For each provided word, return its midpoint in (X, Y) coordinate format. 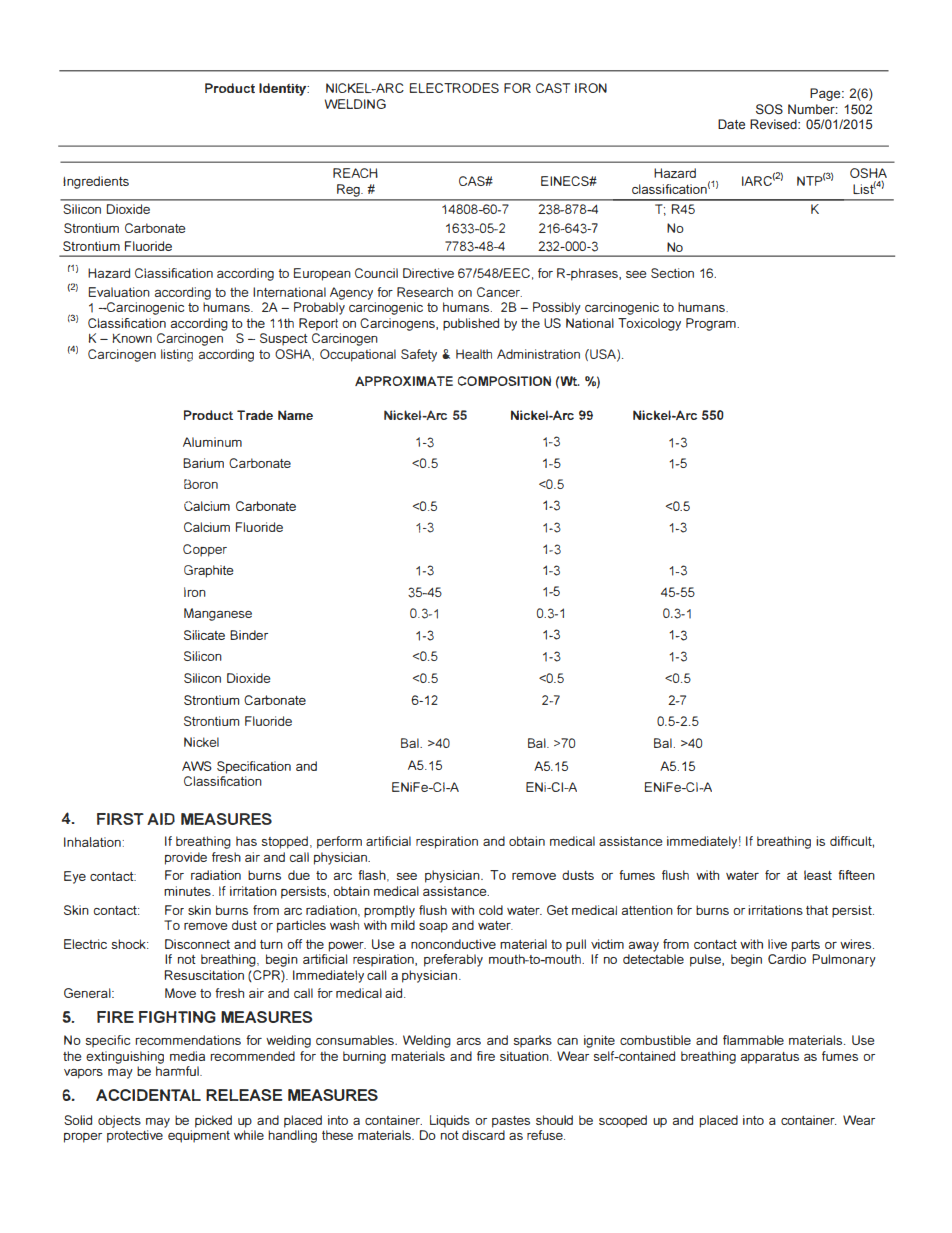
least (818, 875)
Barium (203, 463)
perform (339, 842)
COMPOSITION (504, 381)
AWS (197, 766)
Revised (774, 124)
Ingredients (96, 182)
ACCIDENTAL (148, 1095)
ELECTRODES (454, 88)
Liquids (450, 1121)
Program (712, 324)
